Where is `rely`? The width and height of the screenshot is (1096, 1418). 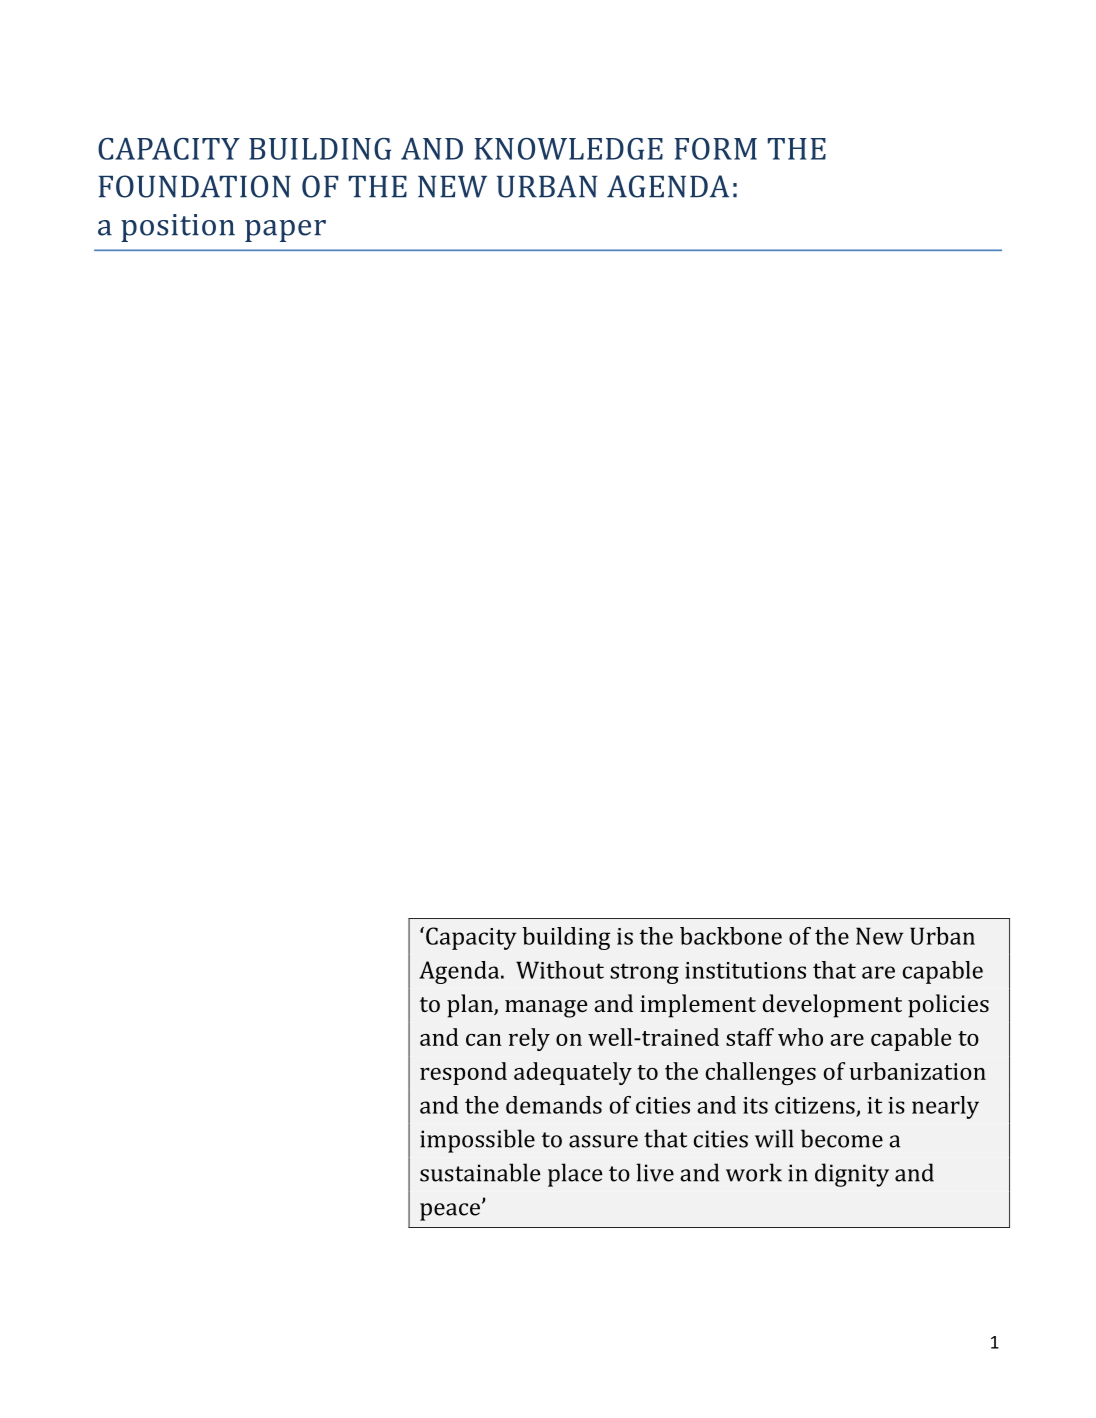
rely is located at coordinates (529, 1039).
